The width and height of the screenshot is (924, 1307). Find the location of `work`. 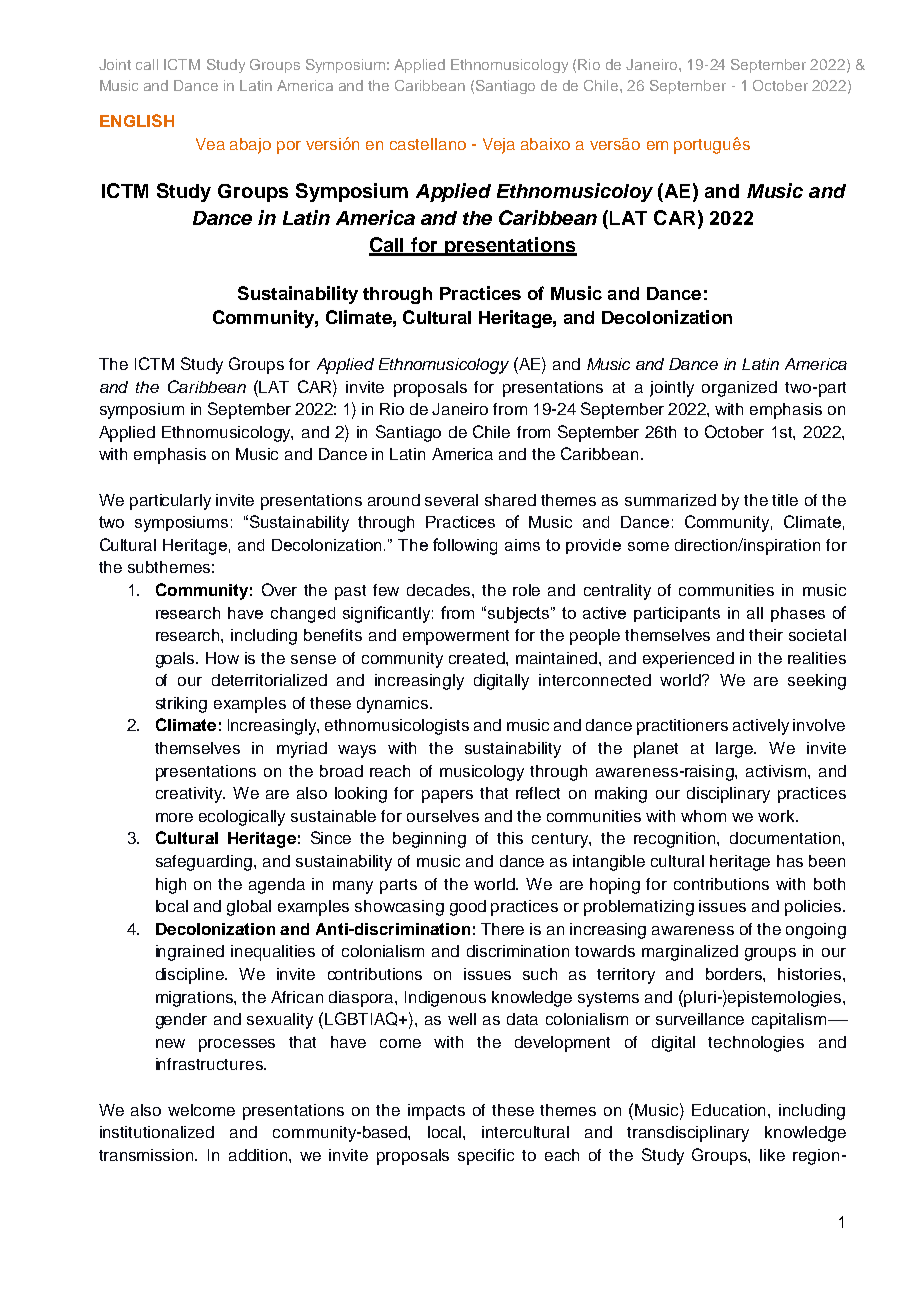

work is located at coordinates (777, 816).
